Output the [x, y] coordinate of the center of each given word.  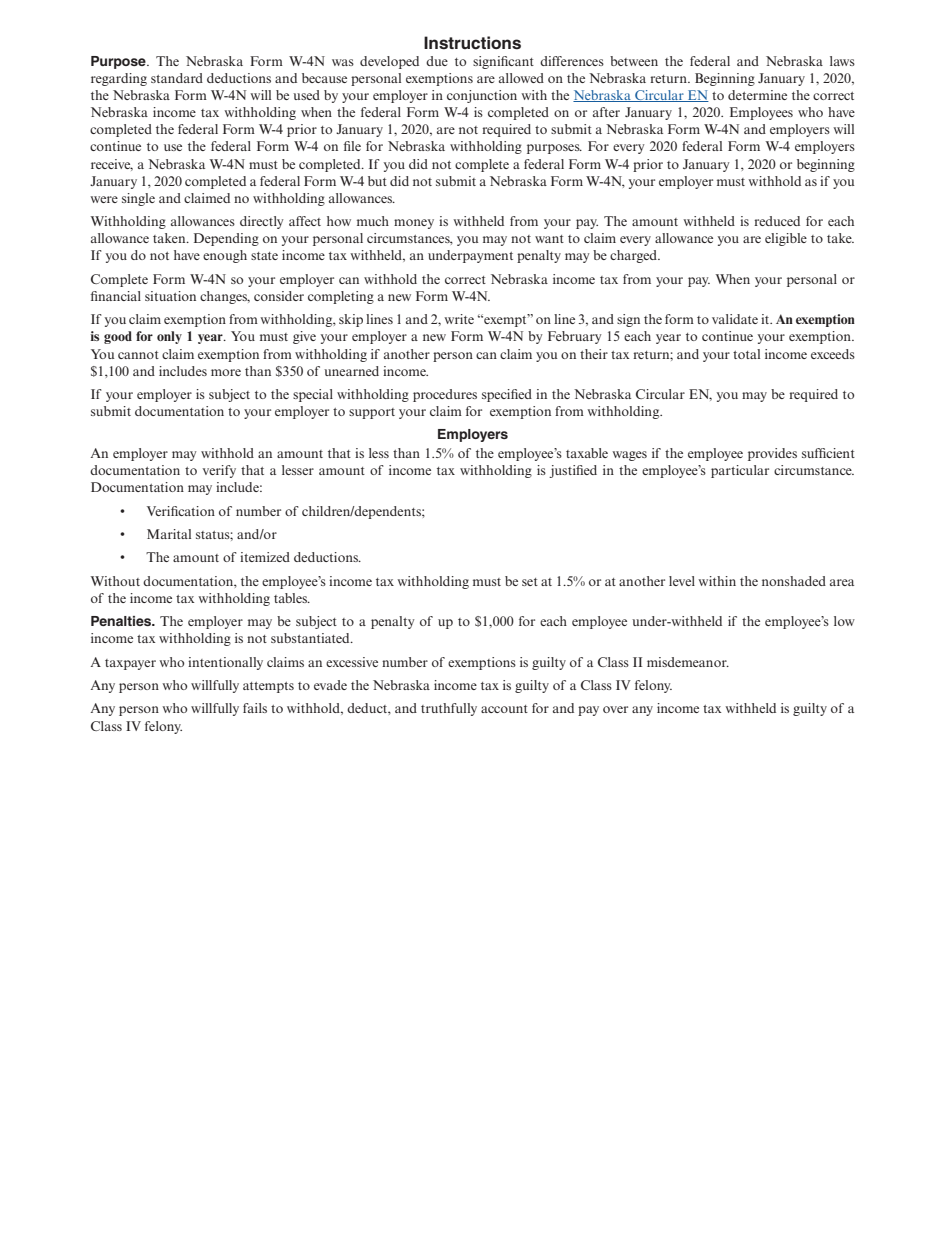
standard [177, 78]
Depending [226, 239]
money [414, 224]
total [746, 354]
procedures [445, 395]
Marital [169, 534]
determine [757, 95]
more [226, 372]
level [682, 581]
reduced [777, 221]
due [437, 61]
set [530, 582]
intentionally [225, 663]
